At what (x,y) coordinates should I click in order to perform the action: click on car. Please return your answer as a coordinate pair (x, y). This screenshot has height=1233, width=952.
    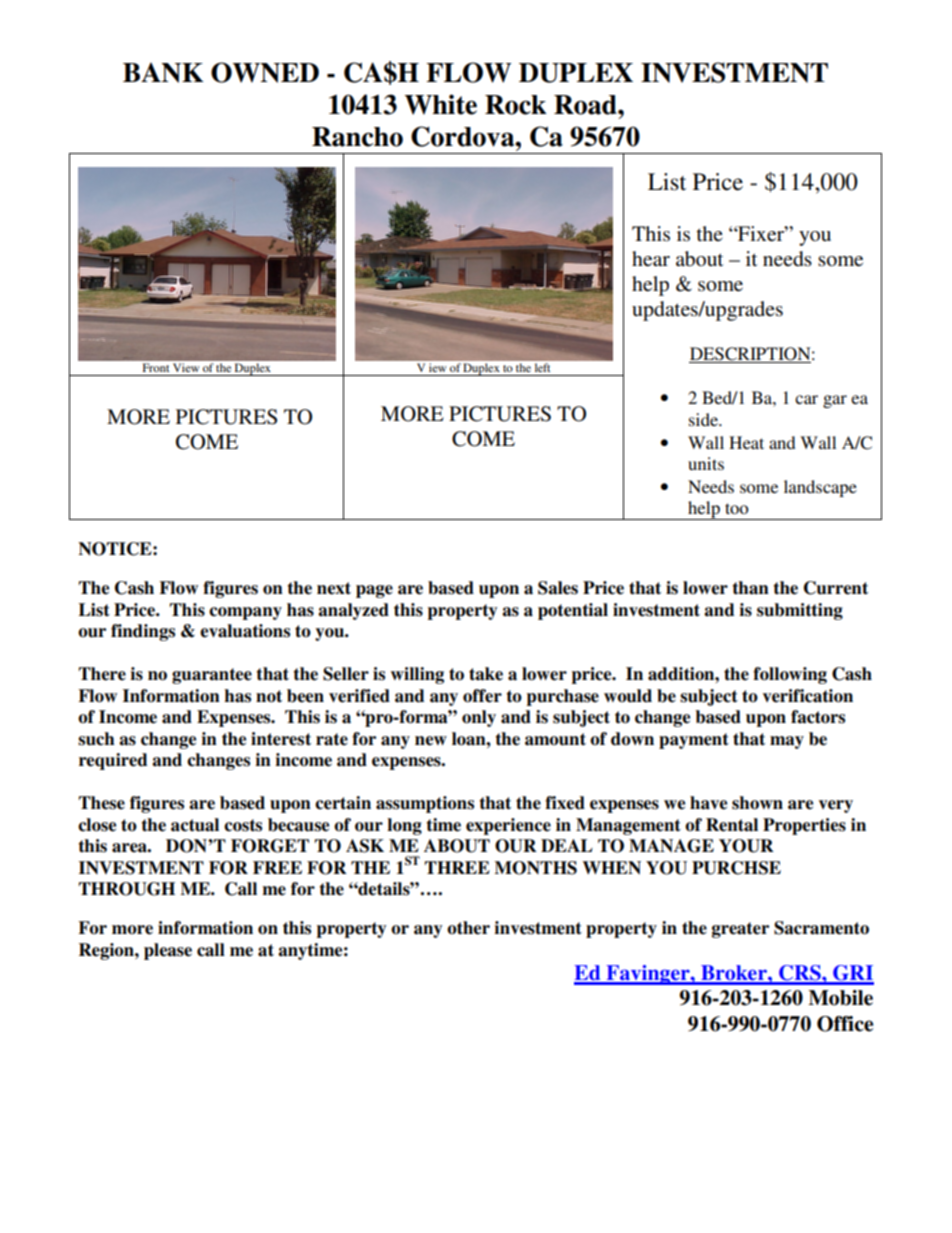
    Looking at the image, I should click on (806, 399).
